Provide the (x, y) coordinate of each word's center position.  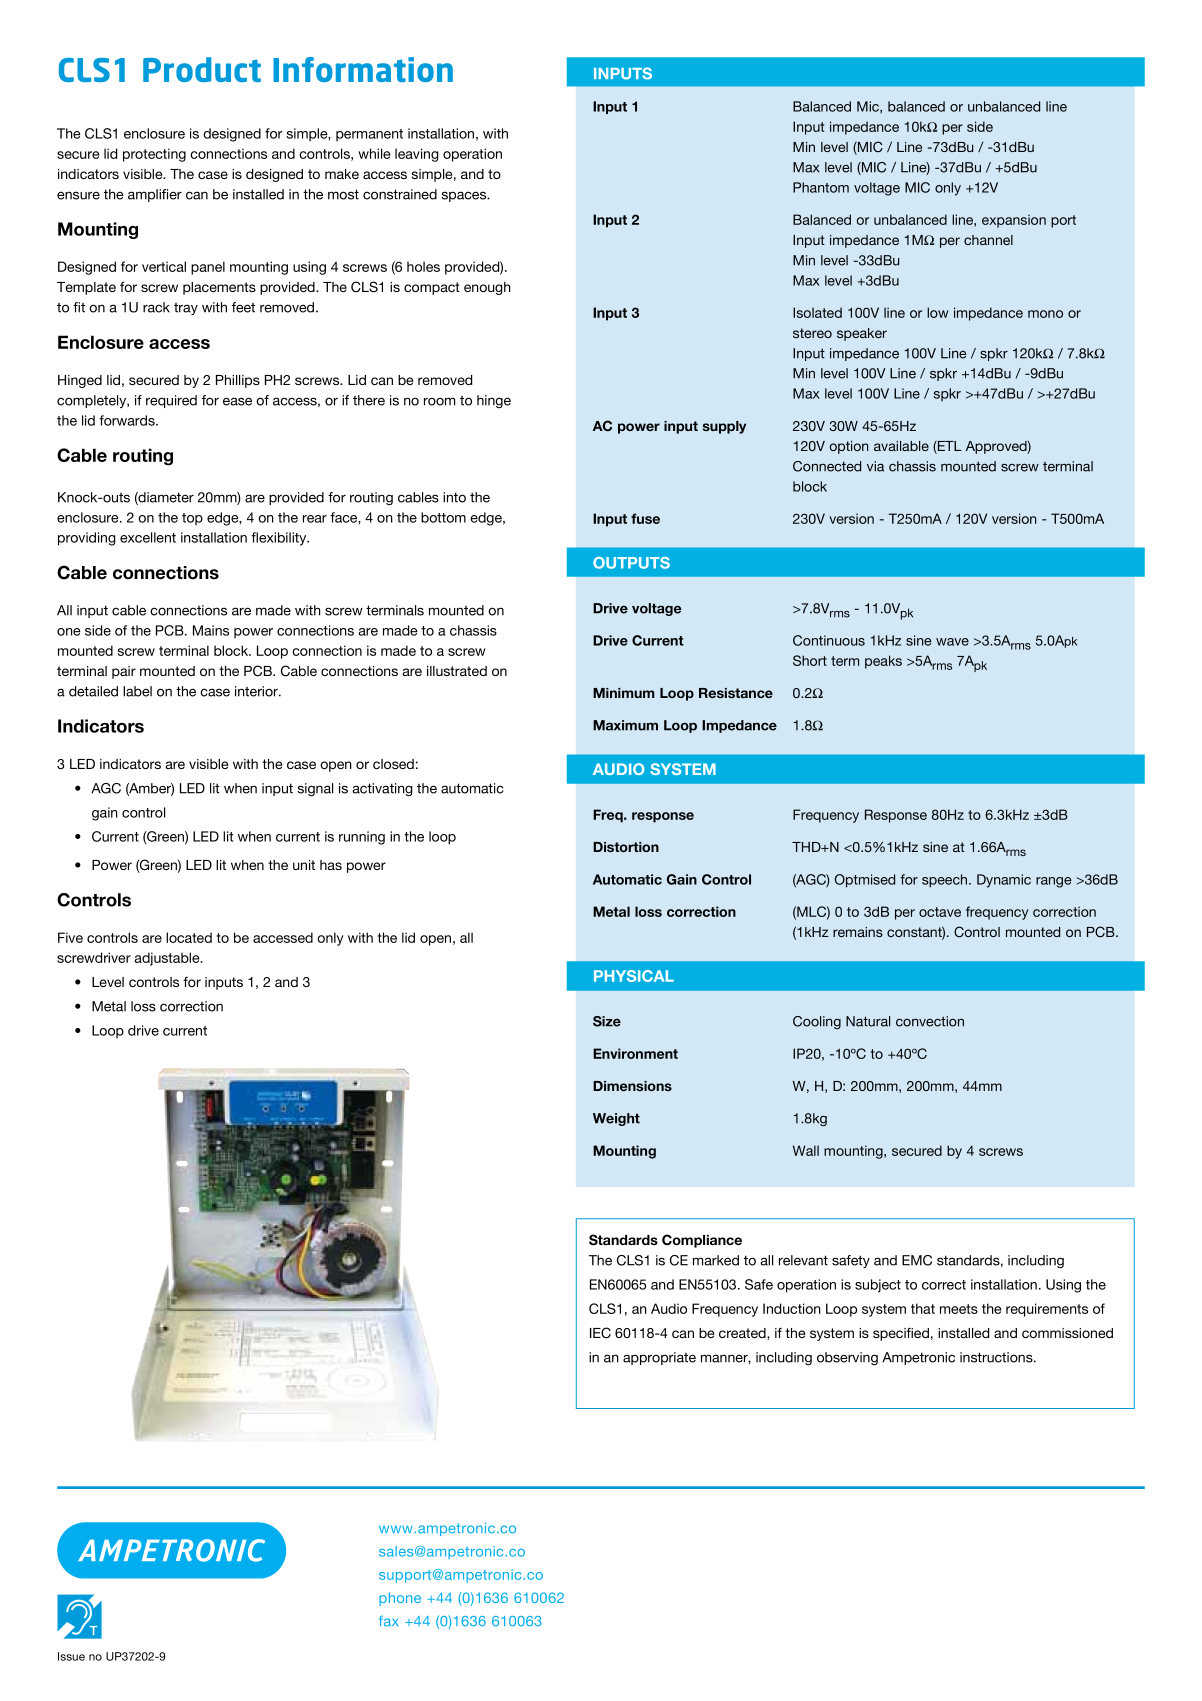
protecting (154, 155)
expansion (1014, 221)
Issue (71, 1656)
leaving (417, 155)
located (189, 937)
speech (946, 881)
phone (400, 1599)
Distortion (626, 847)
